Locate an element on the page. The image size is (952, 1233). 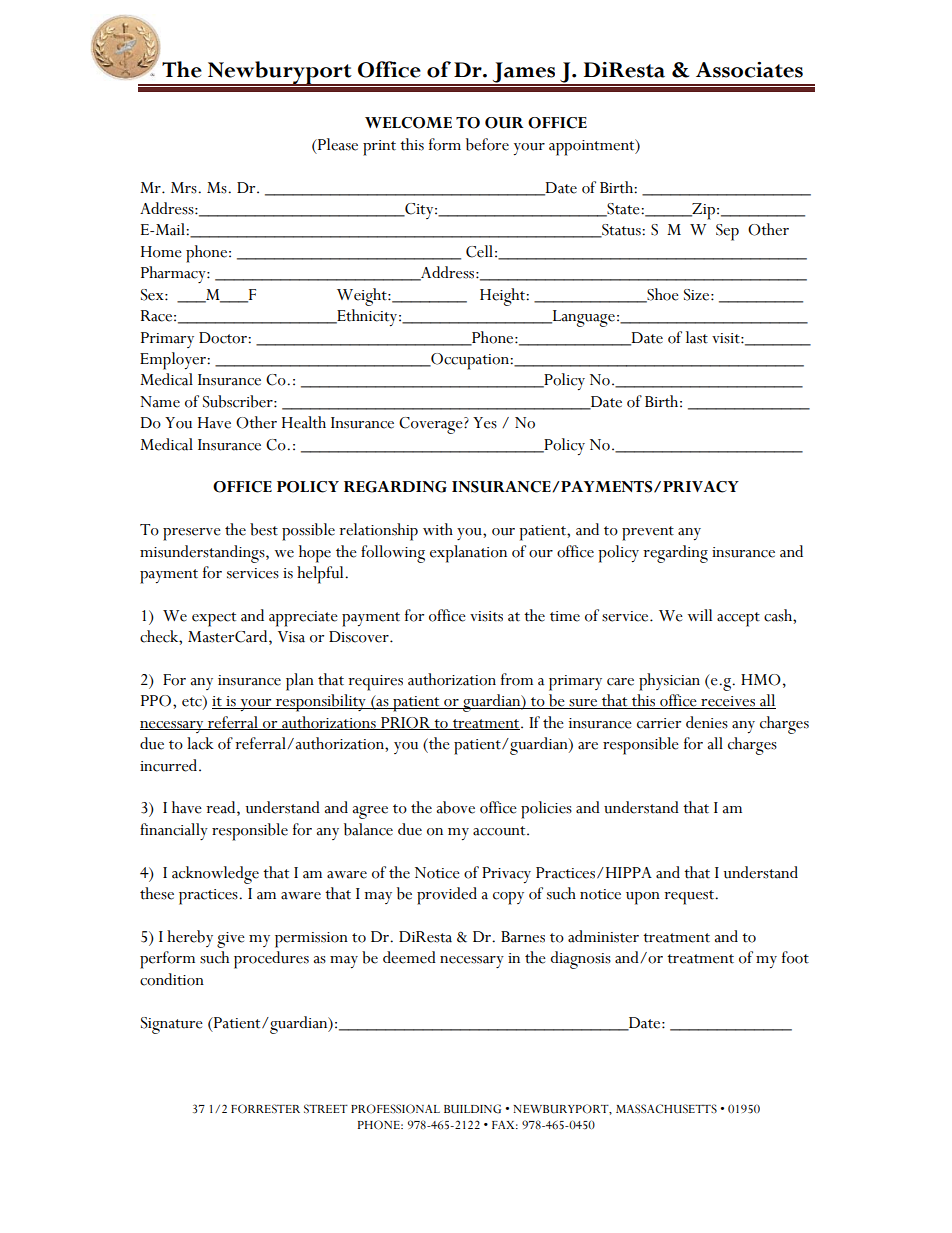
Please is located at coordinates (336, 144).
